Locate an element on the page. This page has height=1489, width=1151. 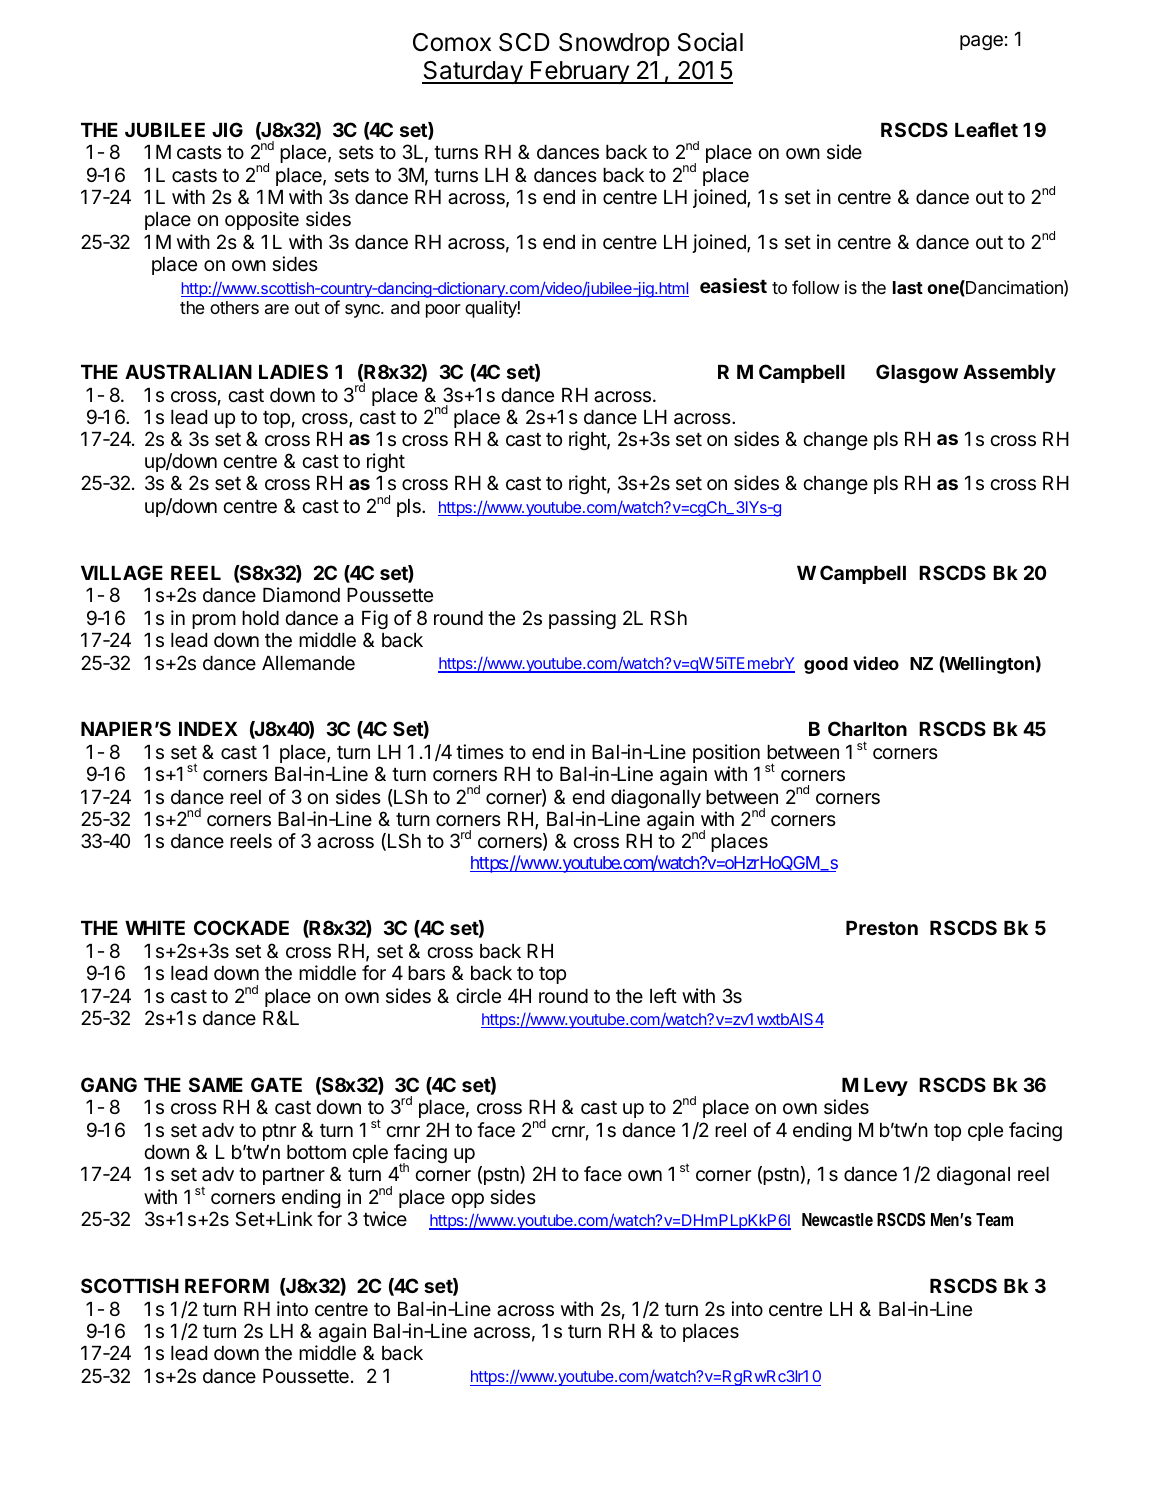
opposite is located at coordinates (262, 220).
